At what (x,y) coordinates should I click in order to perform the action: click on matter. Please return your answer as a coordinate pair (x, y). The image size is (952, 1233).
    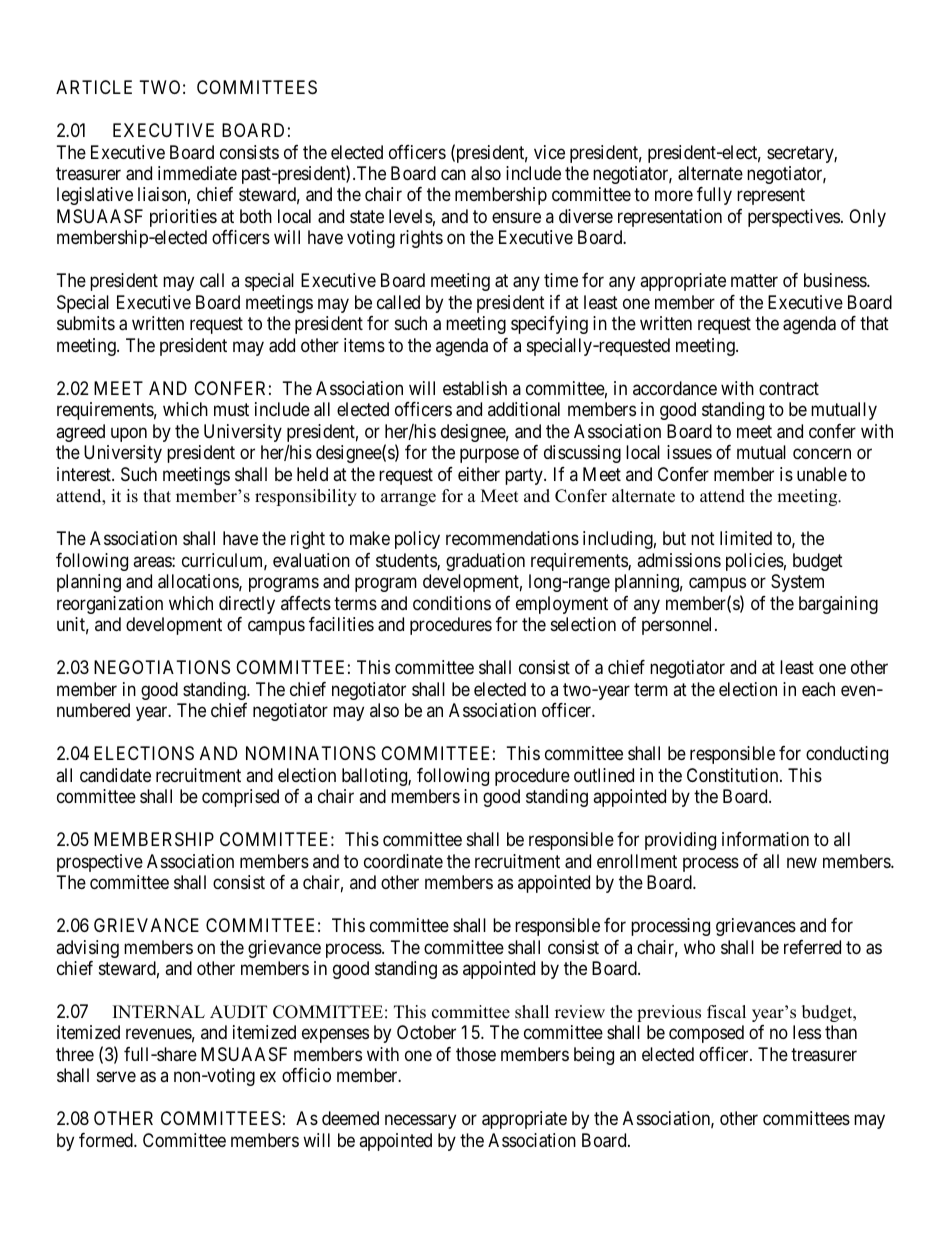
    Looking at the image, I should click on (754, 281).
